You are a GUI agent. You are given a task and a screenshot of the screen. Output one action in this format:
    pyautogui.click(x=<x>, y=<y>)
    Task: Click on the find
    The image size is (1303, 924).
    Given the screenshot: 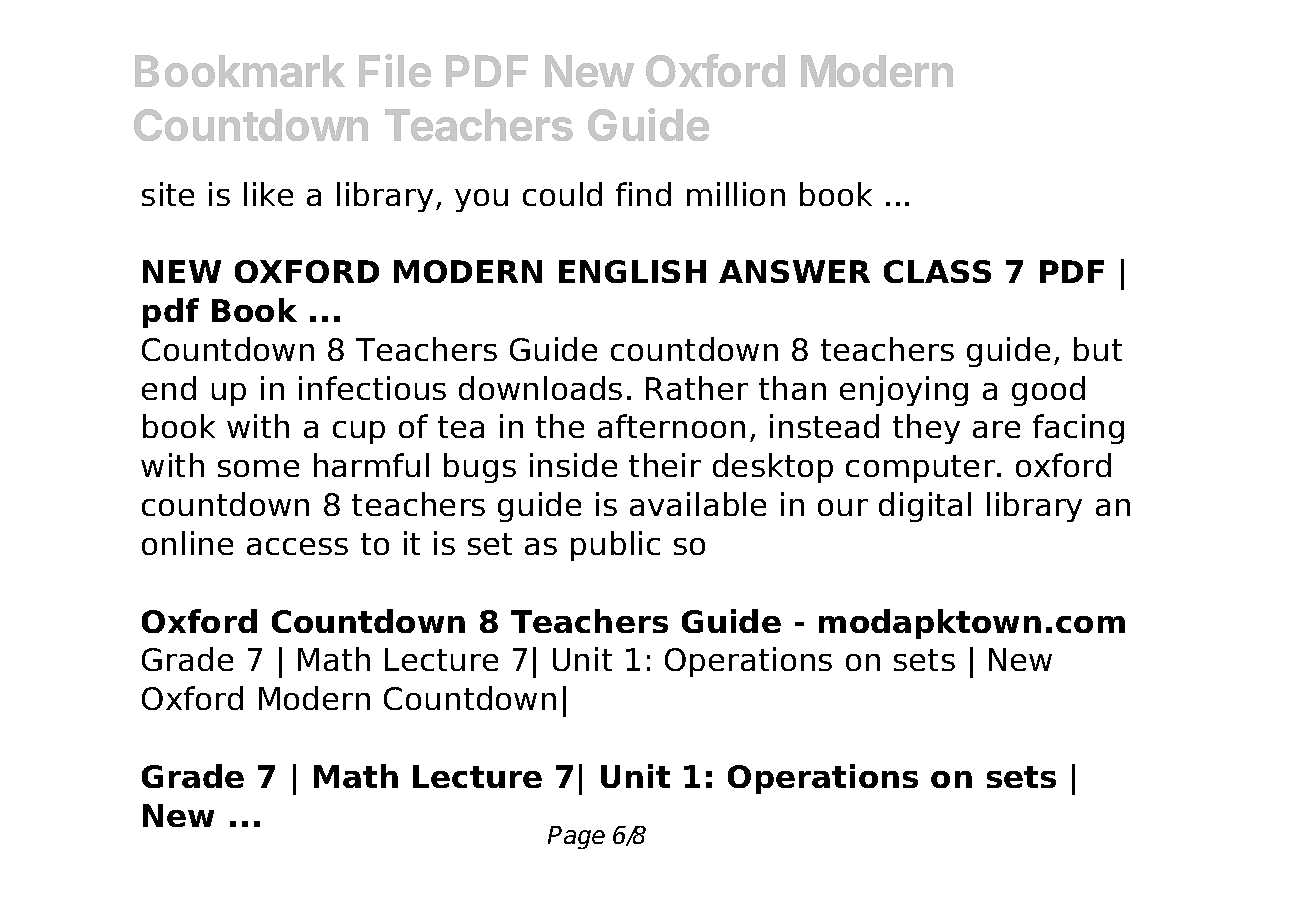 What is the action you would take?
    pyautogui.click(x=643, y=194)
